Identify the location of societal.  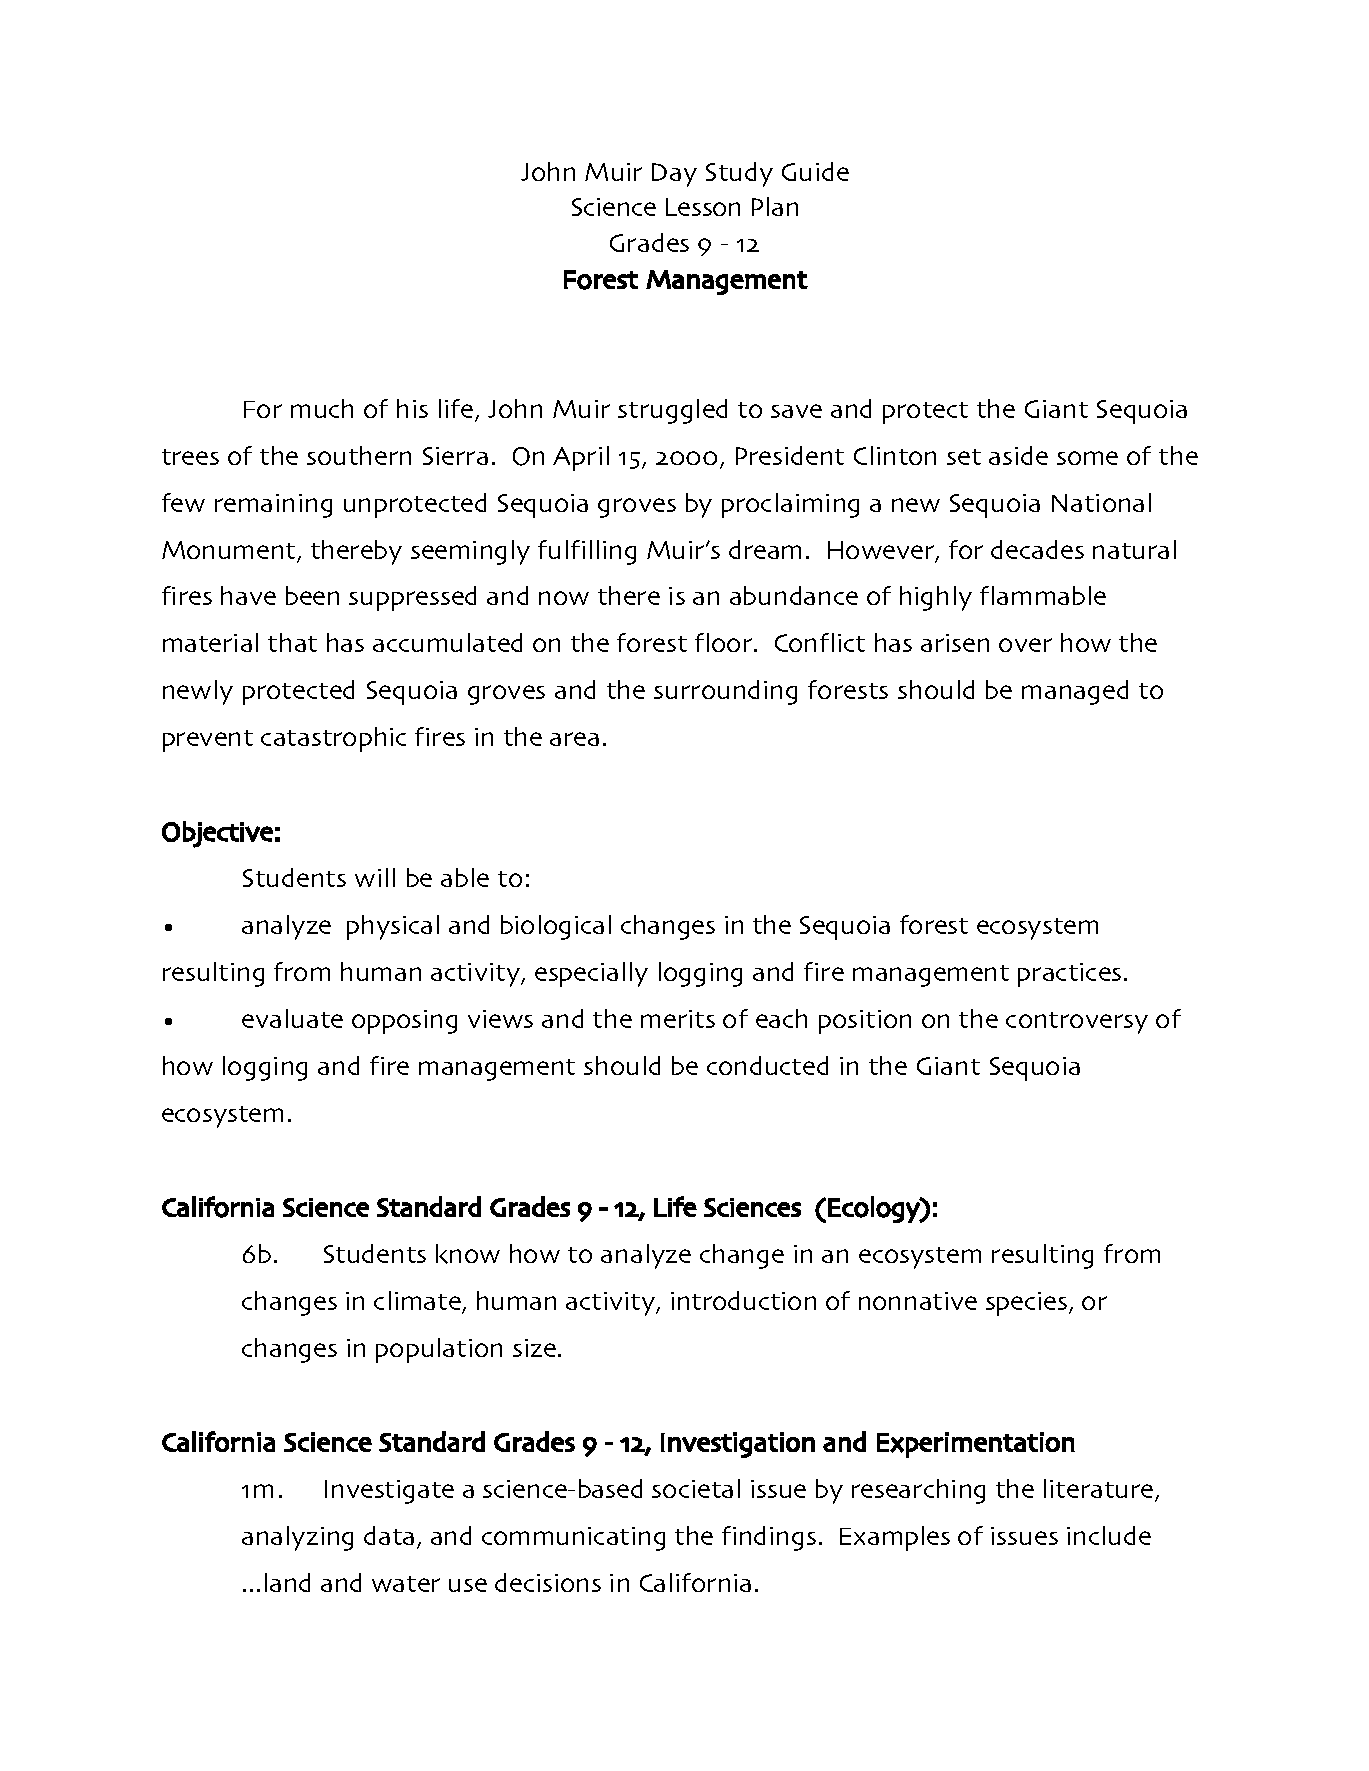
(696, 1488).
